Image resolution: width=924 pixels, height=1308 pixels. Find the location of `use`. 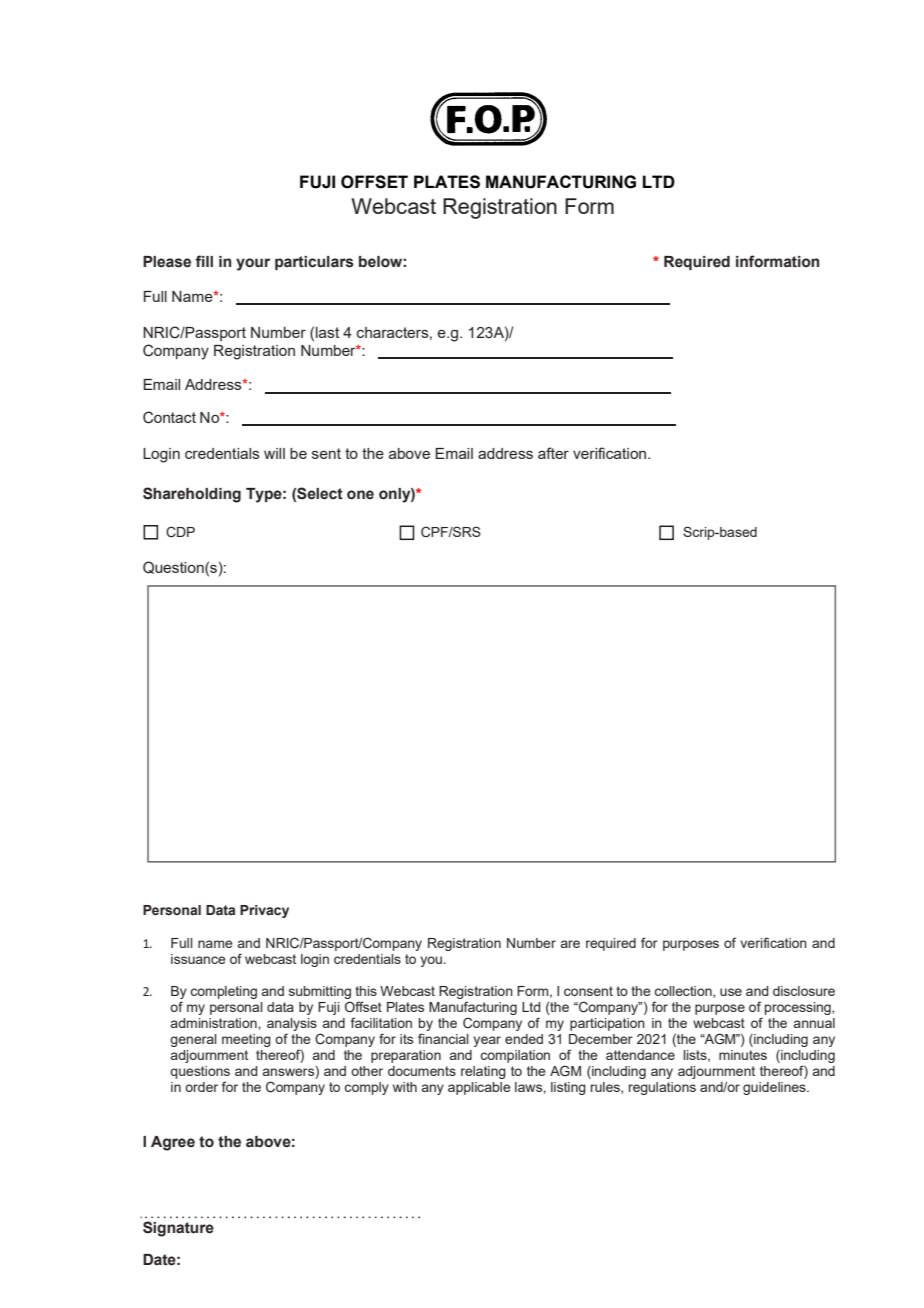

use is located at coordinates (731, 992).
